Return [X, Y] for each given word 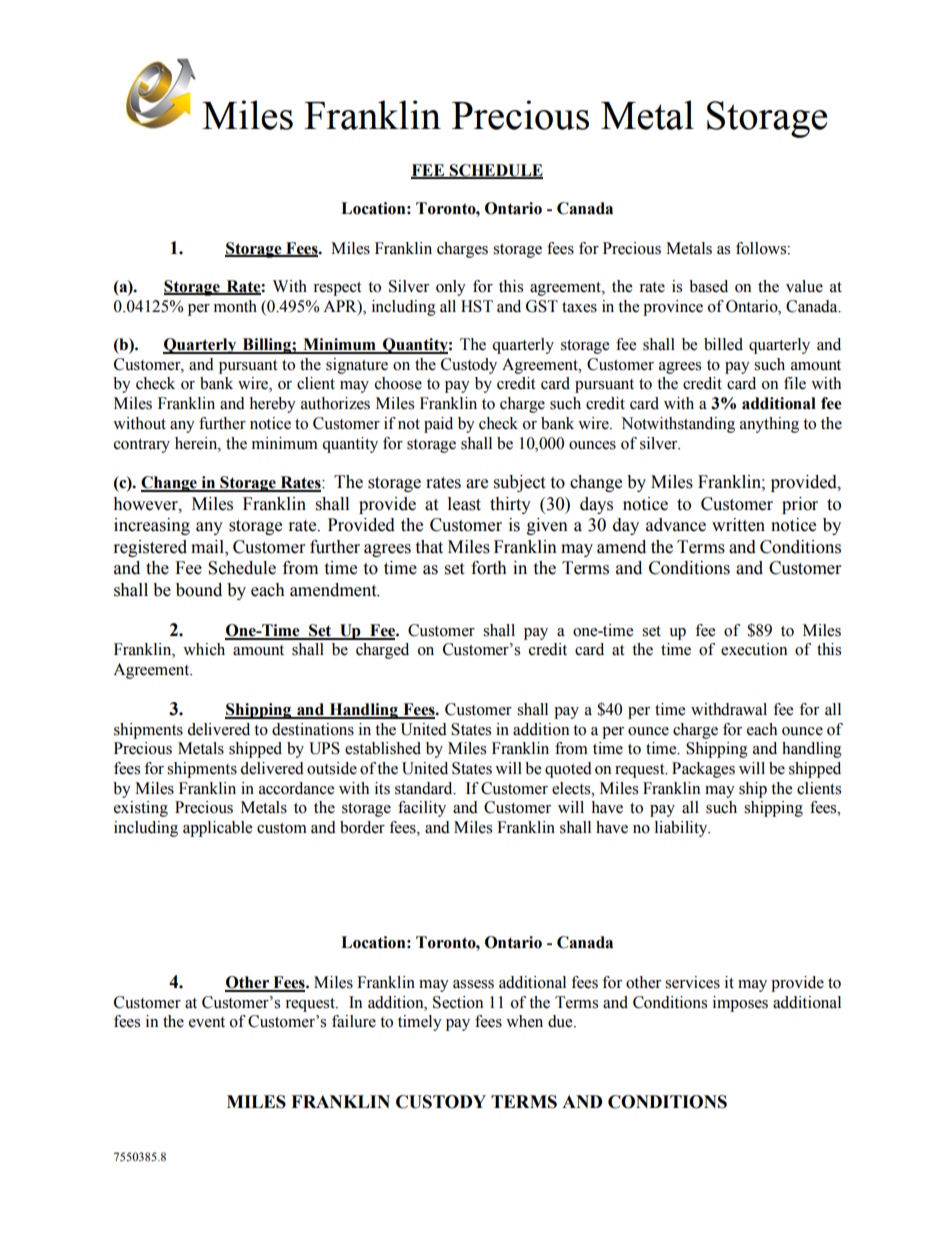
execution [754, 649]
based [708, 286]
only [451, 288]
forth [489, 568]
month [235, 306]
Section [458, 1002]
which [204, 649]
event [207, 1022]
